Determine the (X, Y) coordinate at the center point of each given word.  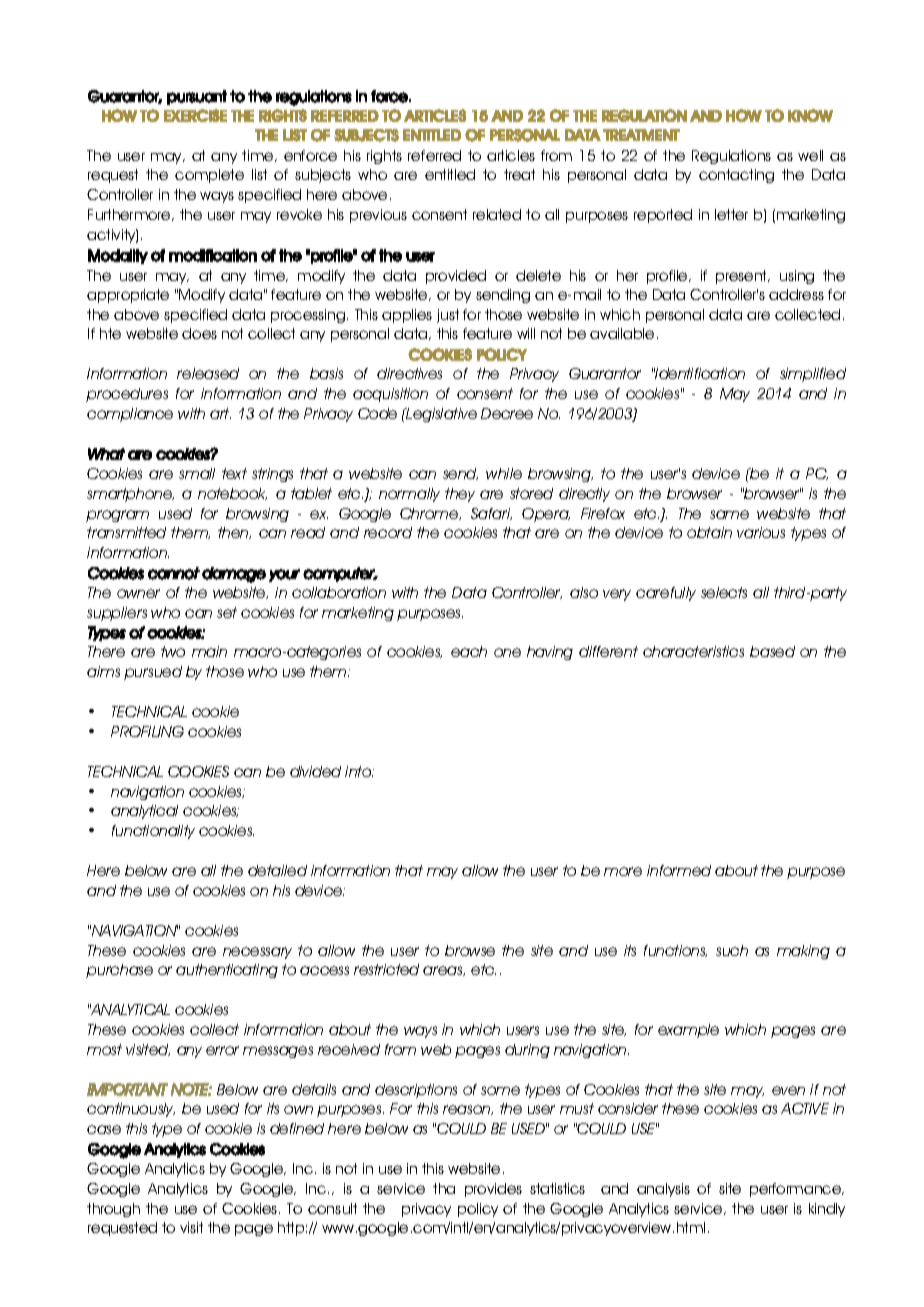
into (359, 771)
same (729, 514)
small (197, 473)
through (113, 1210)
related (497, 214)
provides (493, 1190)
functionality (153, 832)
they (460, 495)
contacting (736, 176)
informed (679, 870)
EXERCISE (195, 115)
